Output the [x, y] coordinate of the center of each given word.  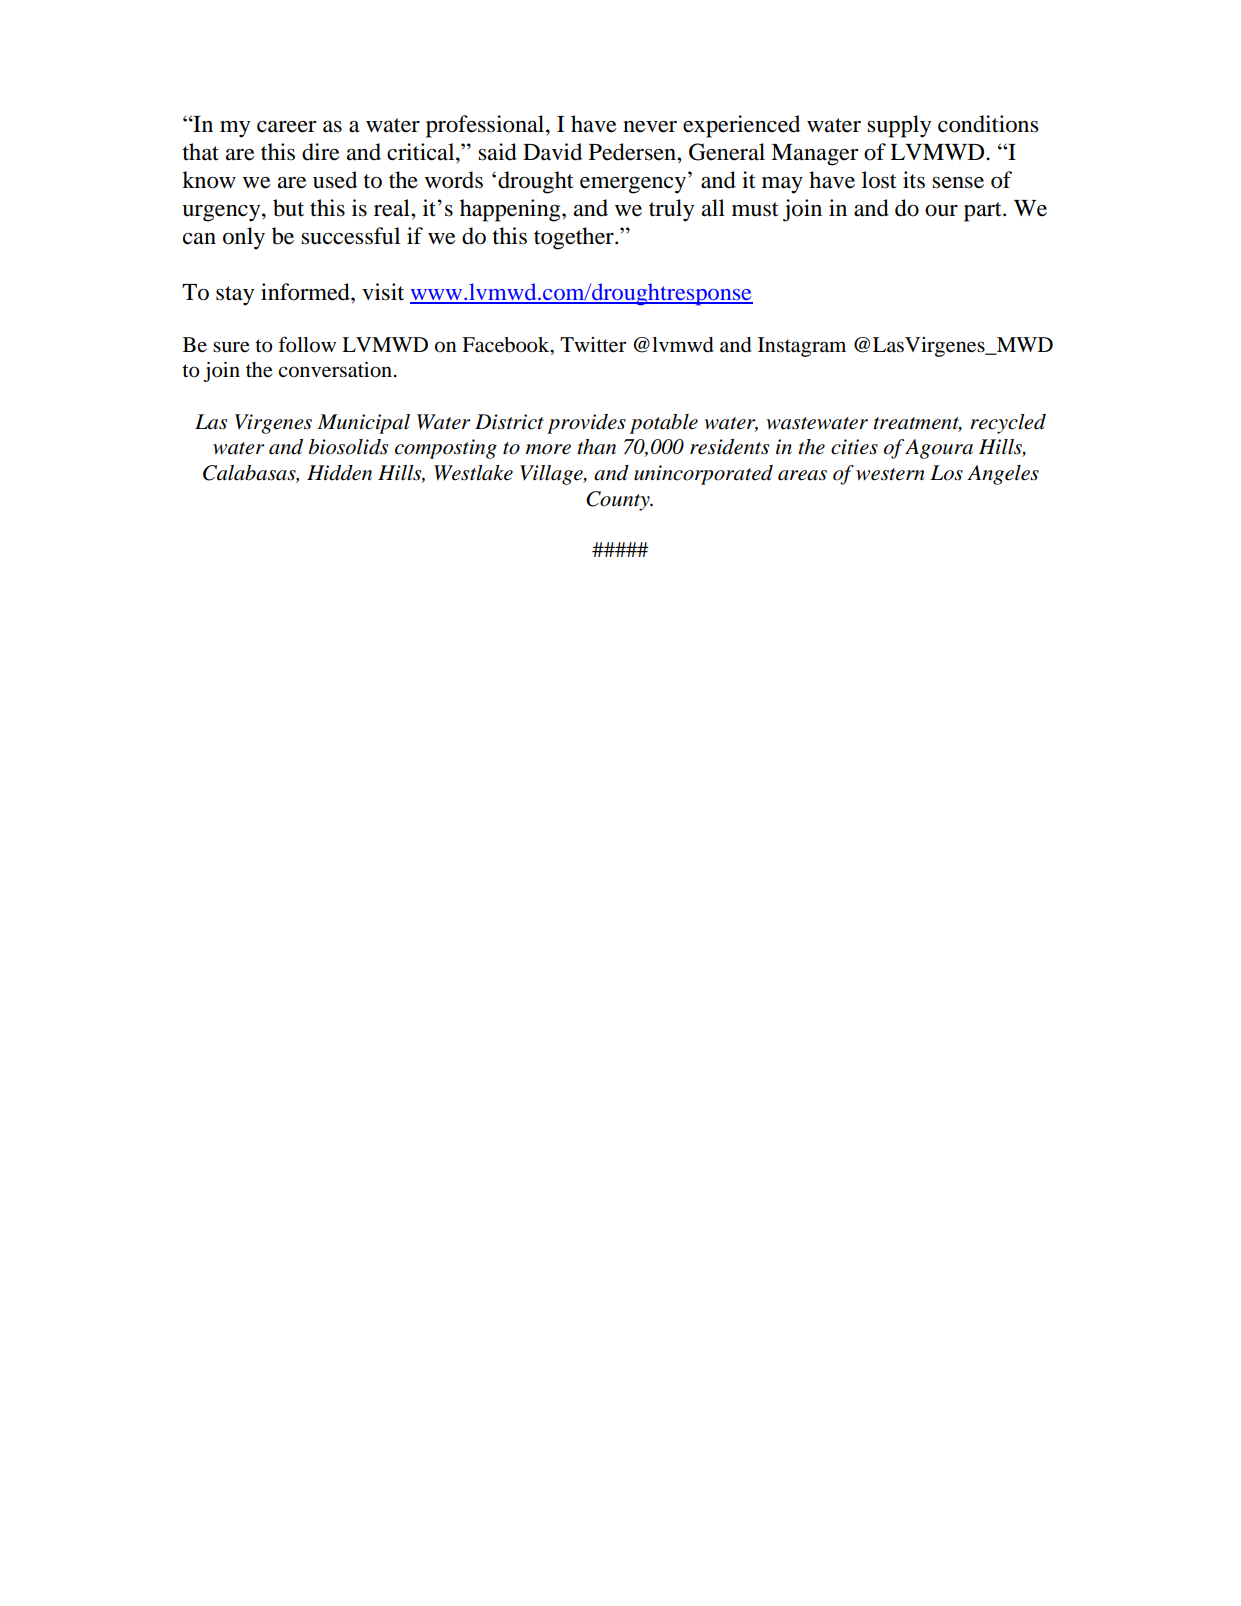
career [286, 127]
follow [307, 344]
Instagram [802, 347]
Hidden [339, 473]
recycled [1008, 424]
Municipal [363, 424]
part [984, 212]
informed [306, 292]
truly [671, 210]
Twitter [593, 345]
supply [899, 126]
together [575, 238]
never [650, 127]
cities [854, 447]
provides [586, 424]
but [288, 208]
